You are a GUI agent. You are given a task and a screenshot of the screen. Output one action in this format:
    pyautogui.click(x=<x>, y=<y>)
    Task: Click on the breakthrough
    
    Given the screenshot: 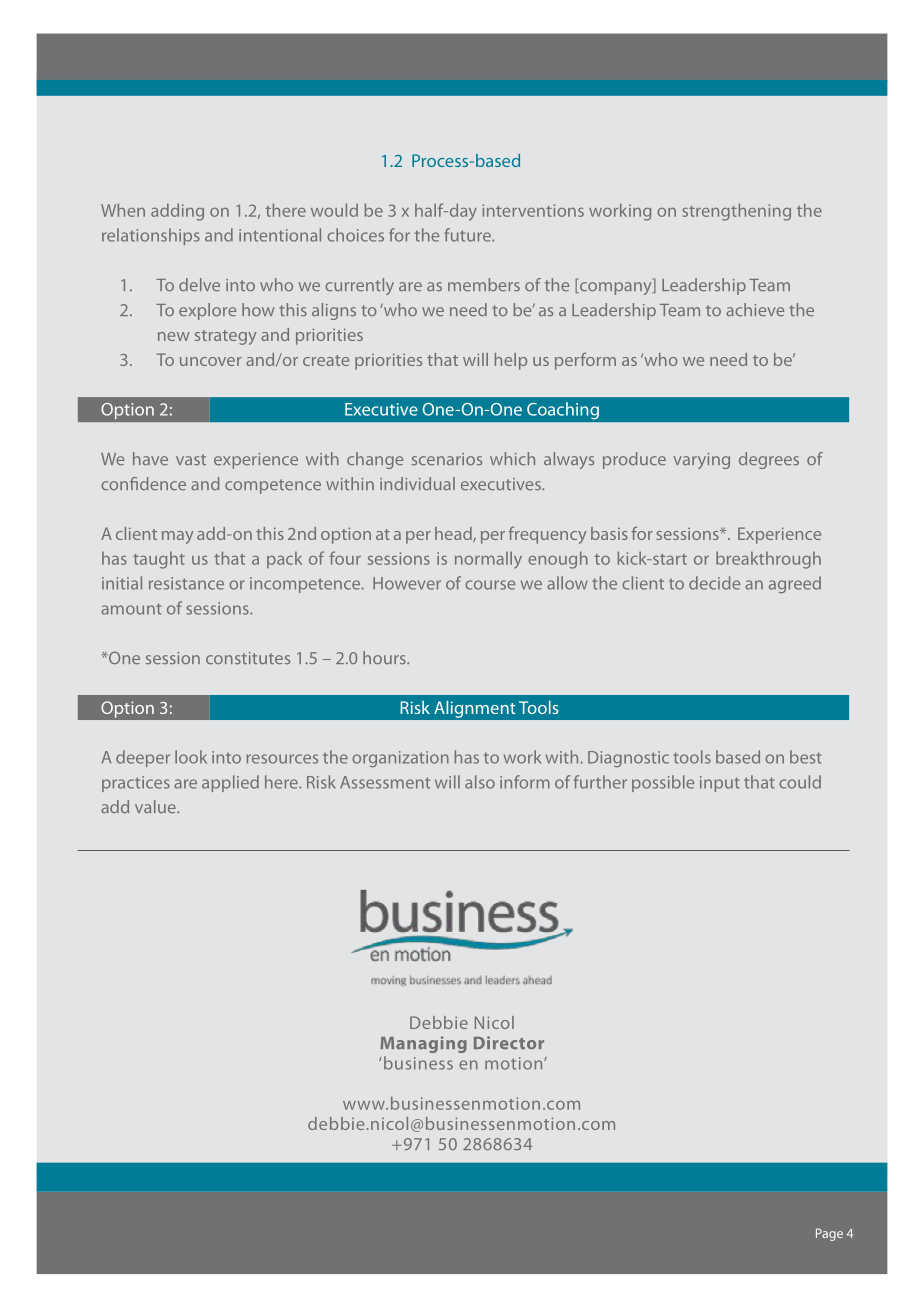 What is the action you would take?
    pyautogui.click(x=768, y=560)
